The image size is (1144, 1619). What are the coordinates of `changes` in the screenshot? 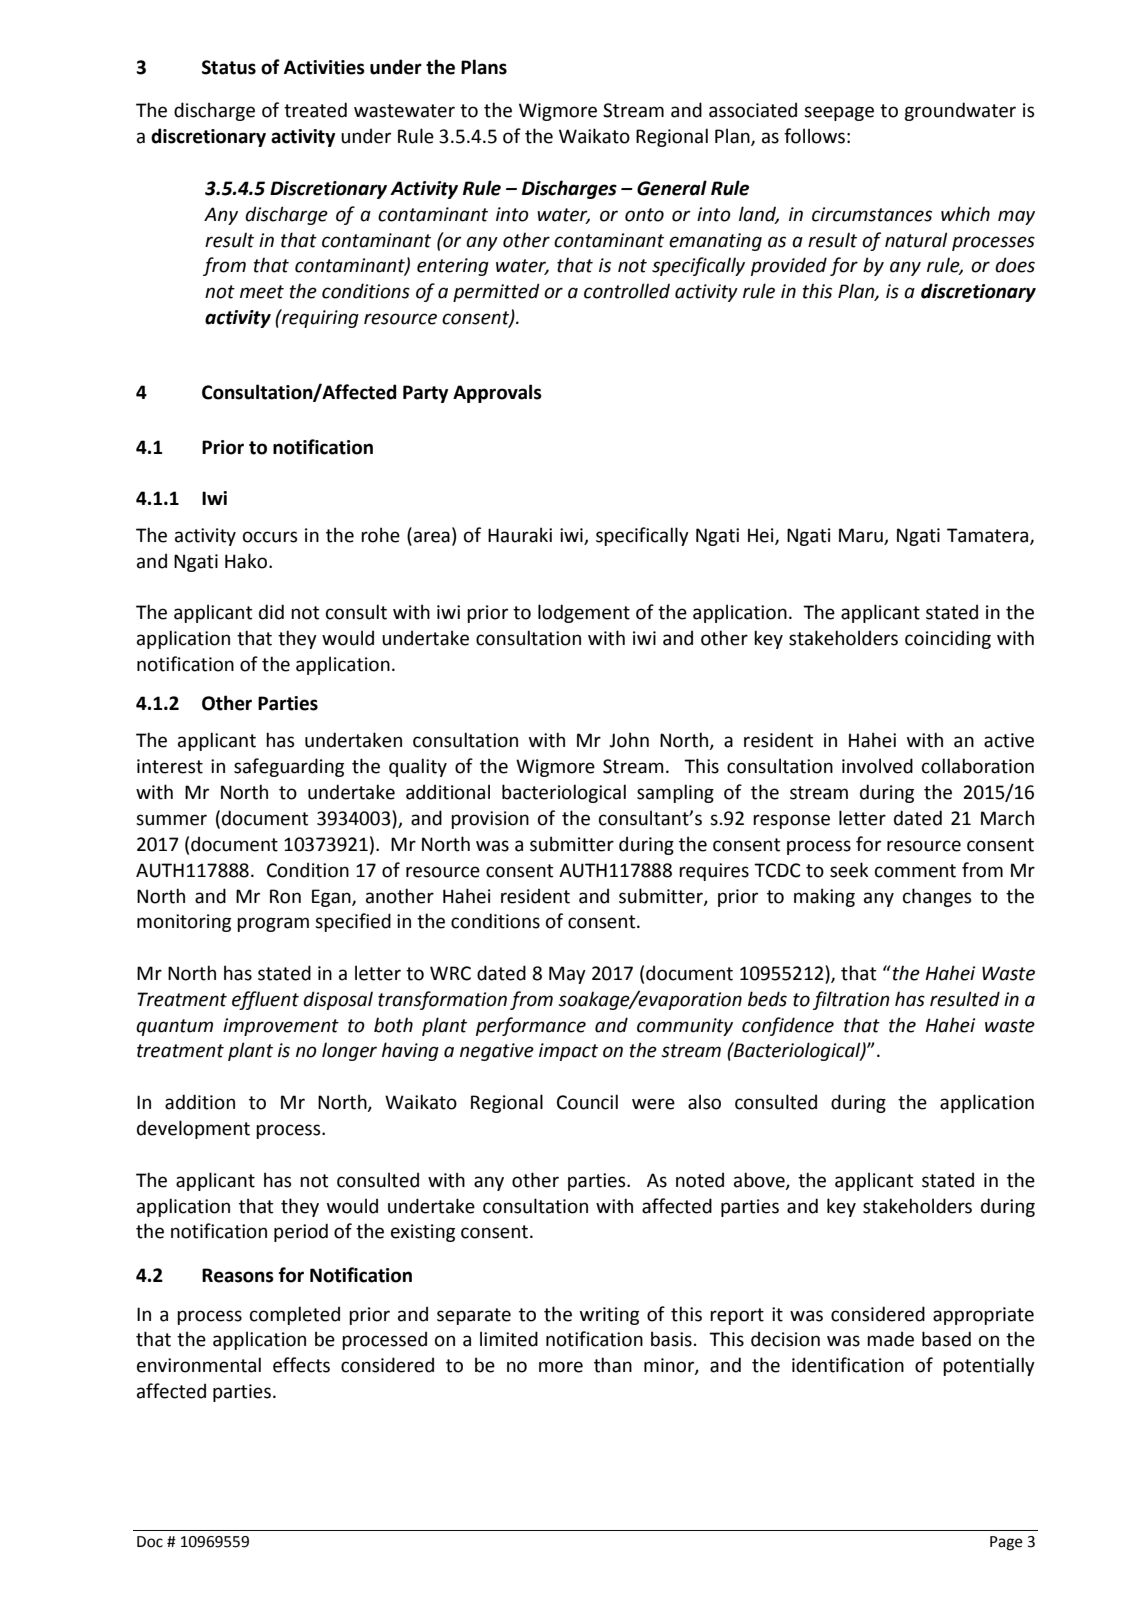 It's located at (937, 897).
